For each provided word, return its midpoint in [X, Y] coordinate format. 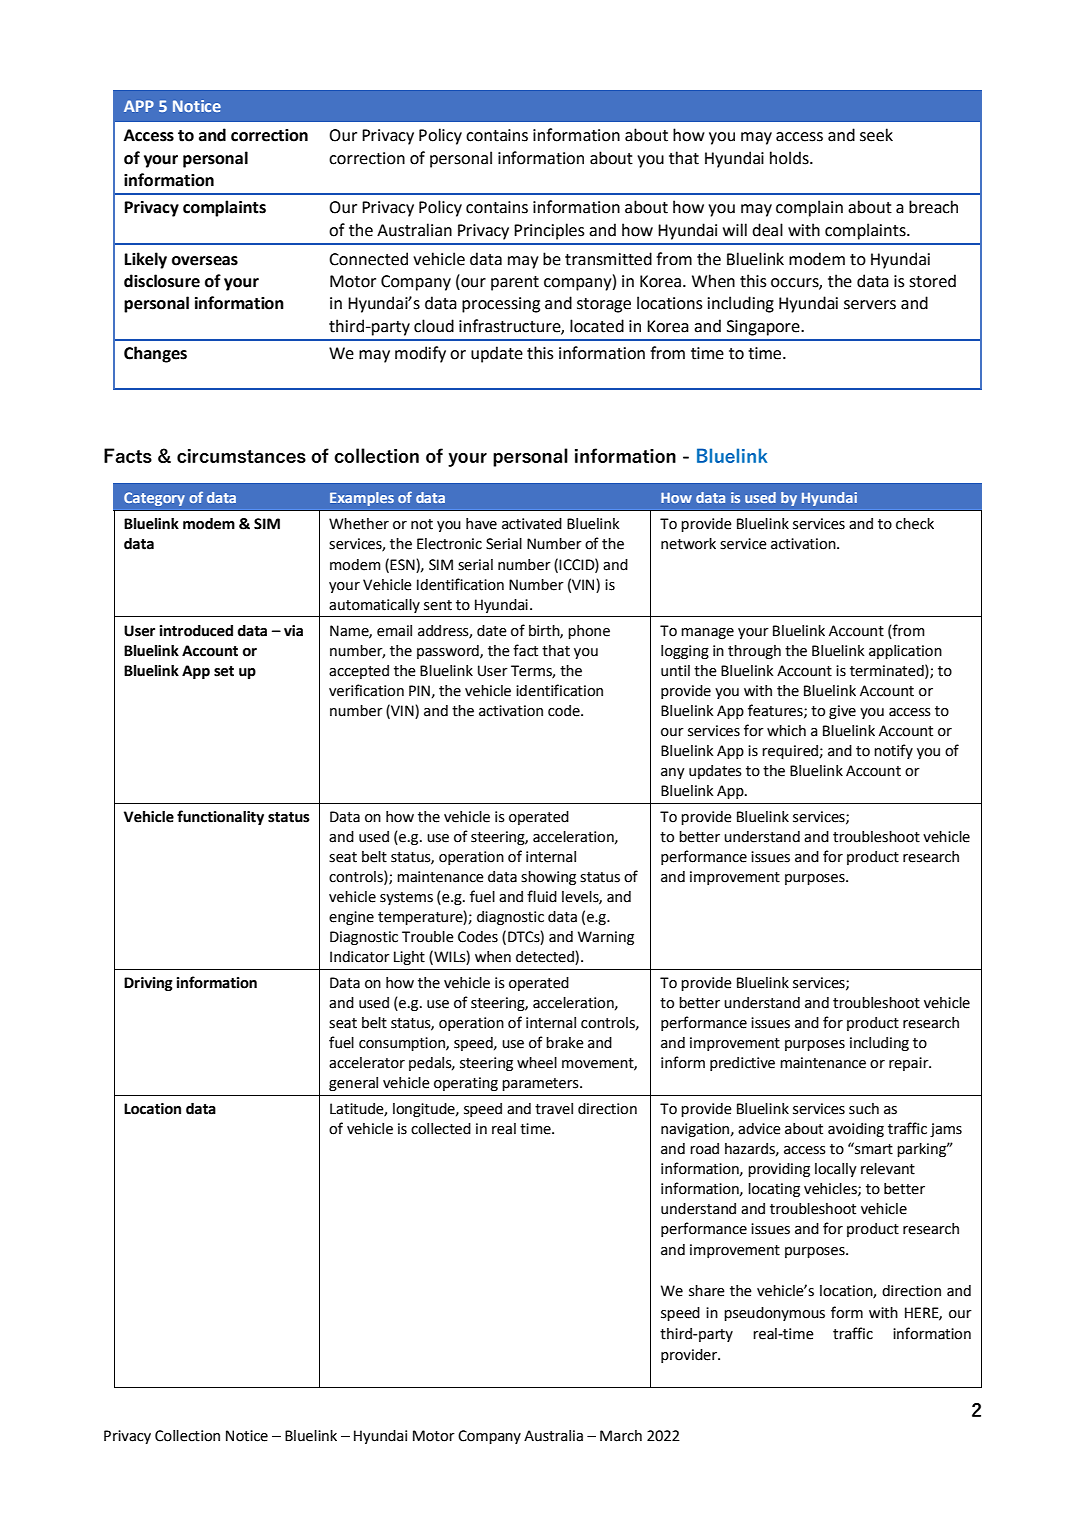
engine [351, 918]
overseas [205, 261]
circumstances [241, 456]
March [621, 1436]
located [597, 326]
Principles [549, 231]
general [353, 1084]
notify [893, 751]
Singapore [764, 328]
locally [836, 1170]
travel [554, 1109]
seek [876, 135]
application [905, 652]
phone [589, 632]
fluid [542, 896]
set [224, 671]
